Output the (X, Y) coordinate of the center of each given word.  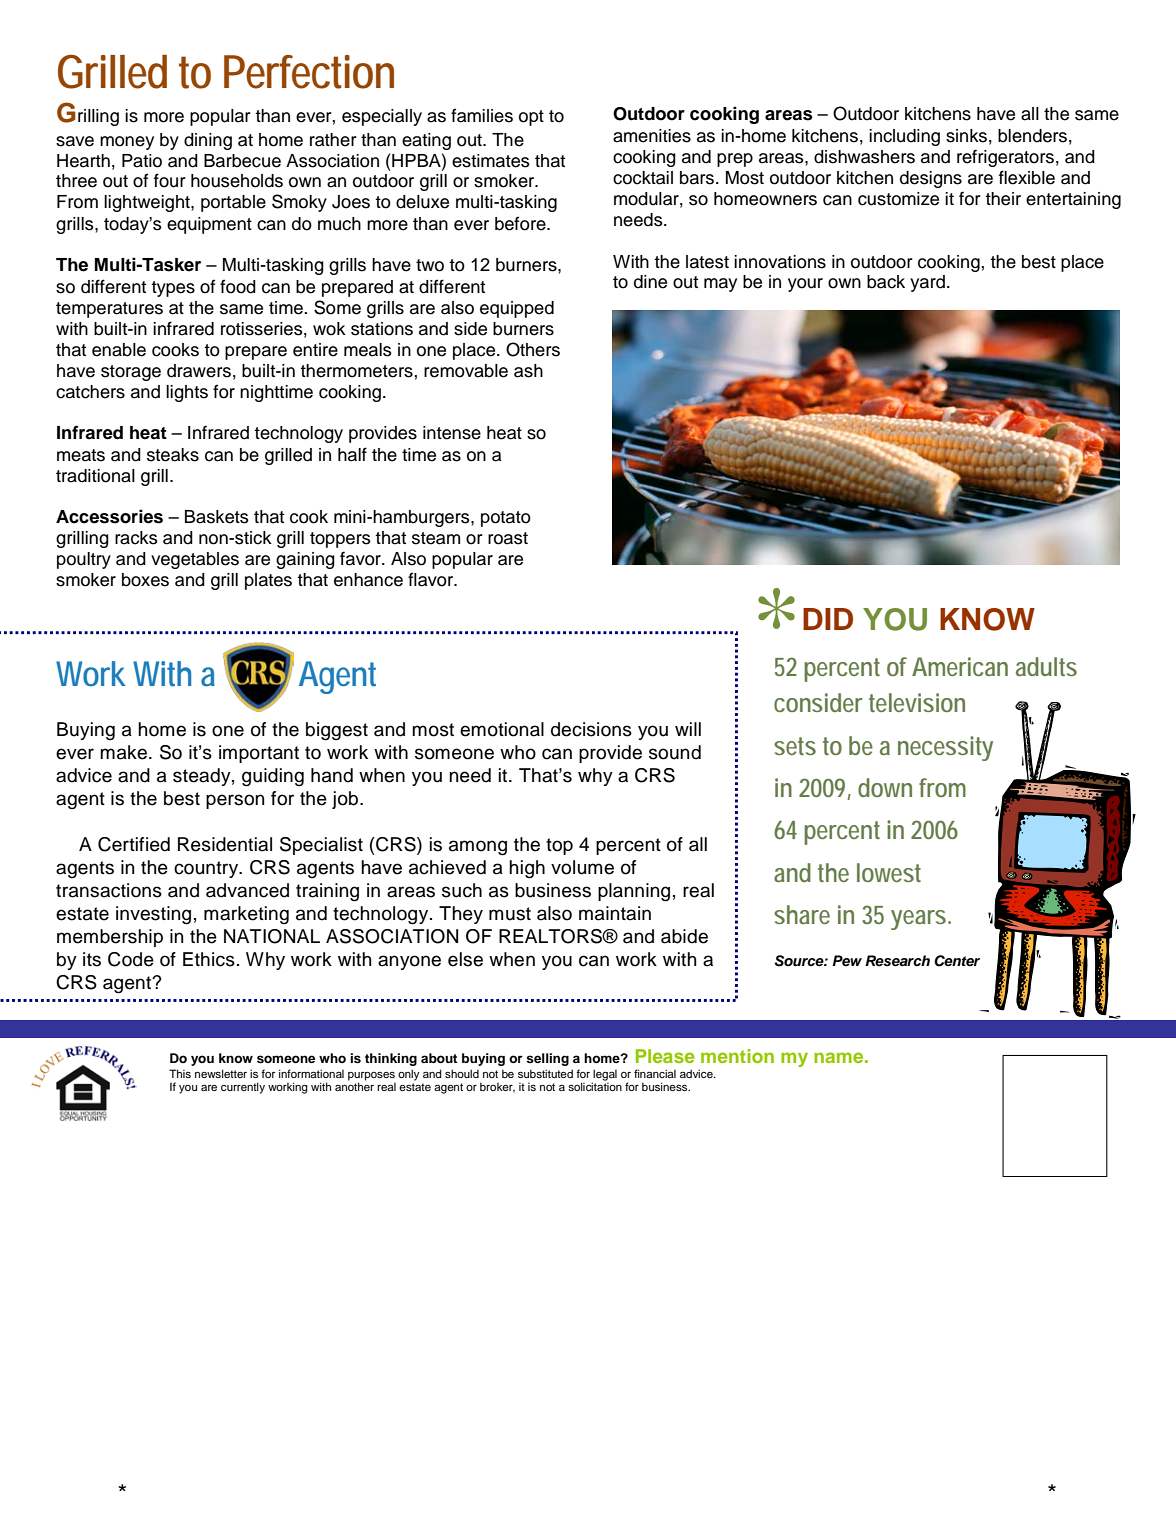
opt (531, 118)
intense (452, 433)
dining (208, 141)
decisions (591, 729)
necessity (945, 748)
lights (187, 393)
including (904, 137)
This (180, 1073)
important (259, 754)
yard (927, 283)
